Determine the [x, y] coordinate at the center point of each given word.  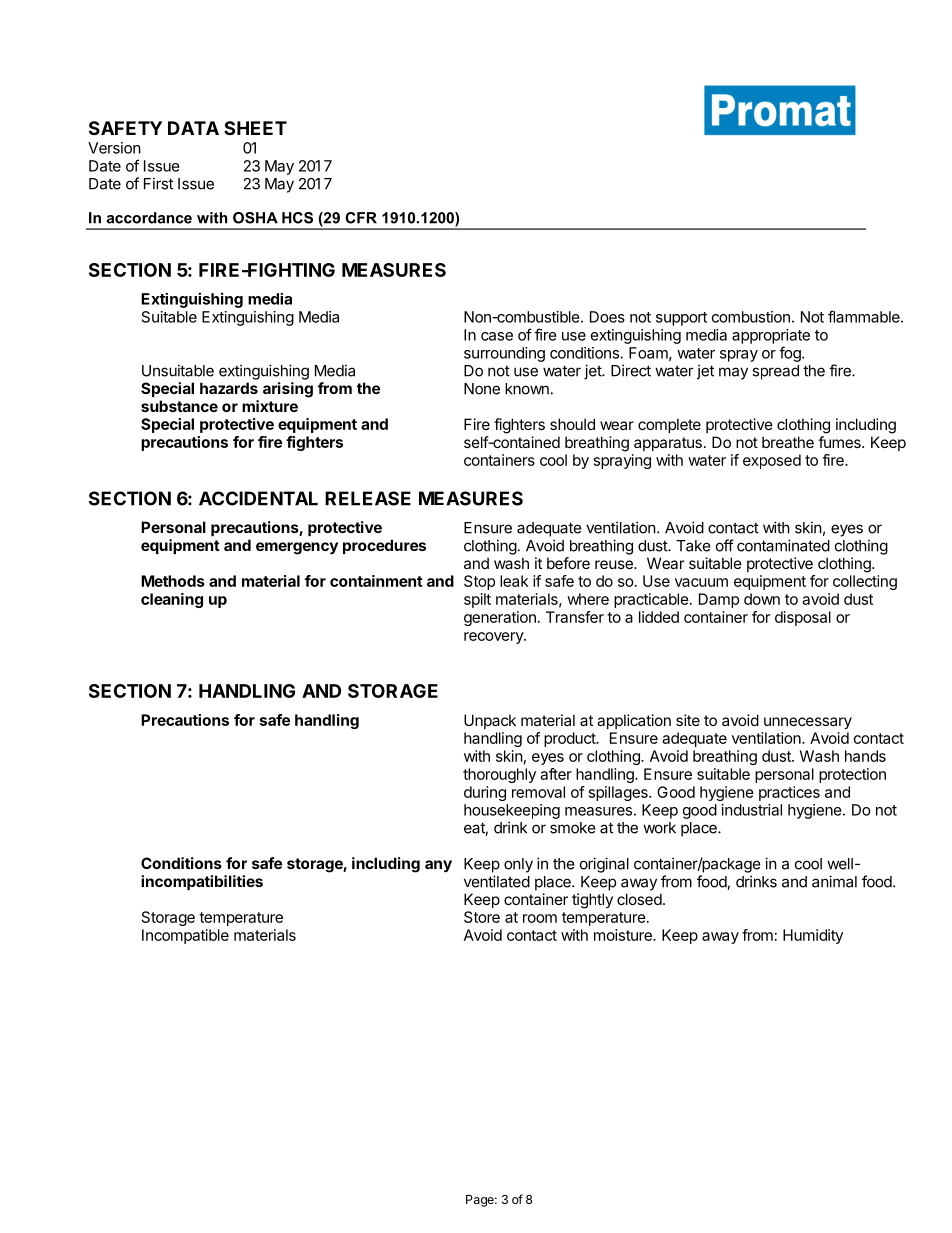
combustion [751, 317]
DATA [193, 128]
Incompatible [185, 936]
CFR [361, 218]
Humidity [813, 936]
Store [482, 917]
